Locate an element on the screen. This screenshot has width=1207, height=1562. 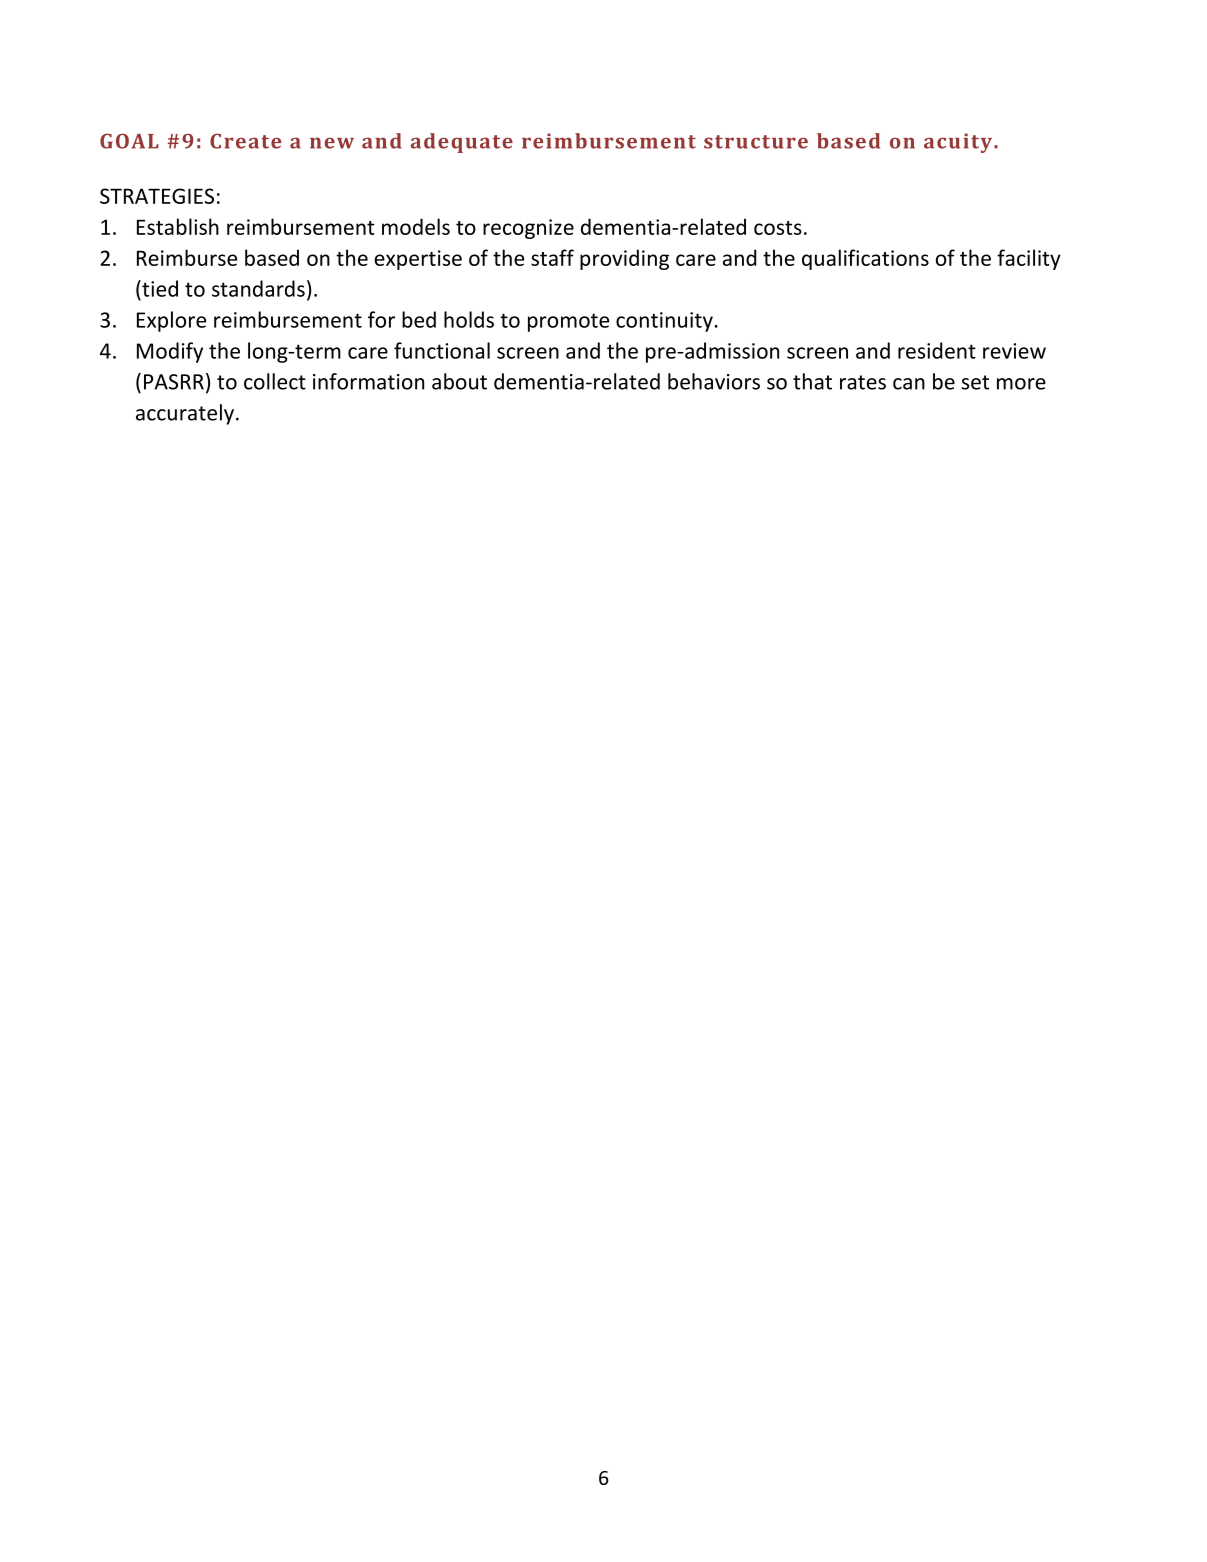
accurately is located at coordinates (185, 414).
